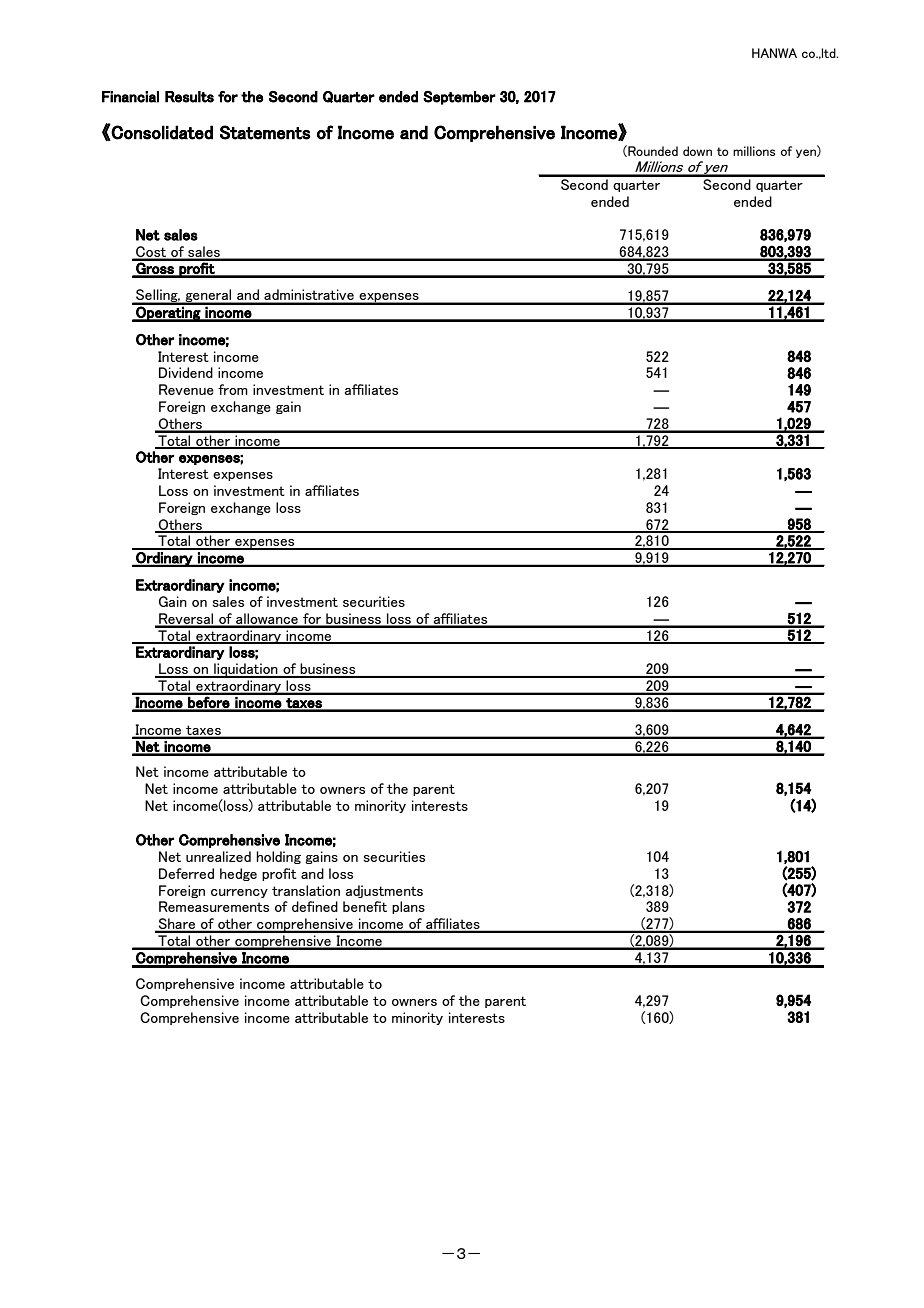  Describe the element at coordinates (186, 873) in the screenshot. I see `Deferred` at that location.
